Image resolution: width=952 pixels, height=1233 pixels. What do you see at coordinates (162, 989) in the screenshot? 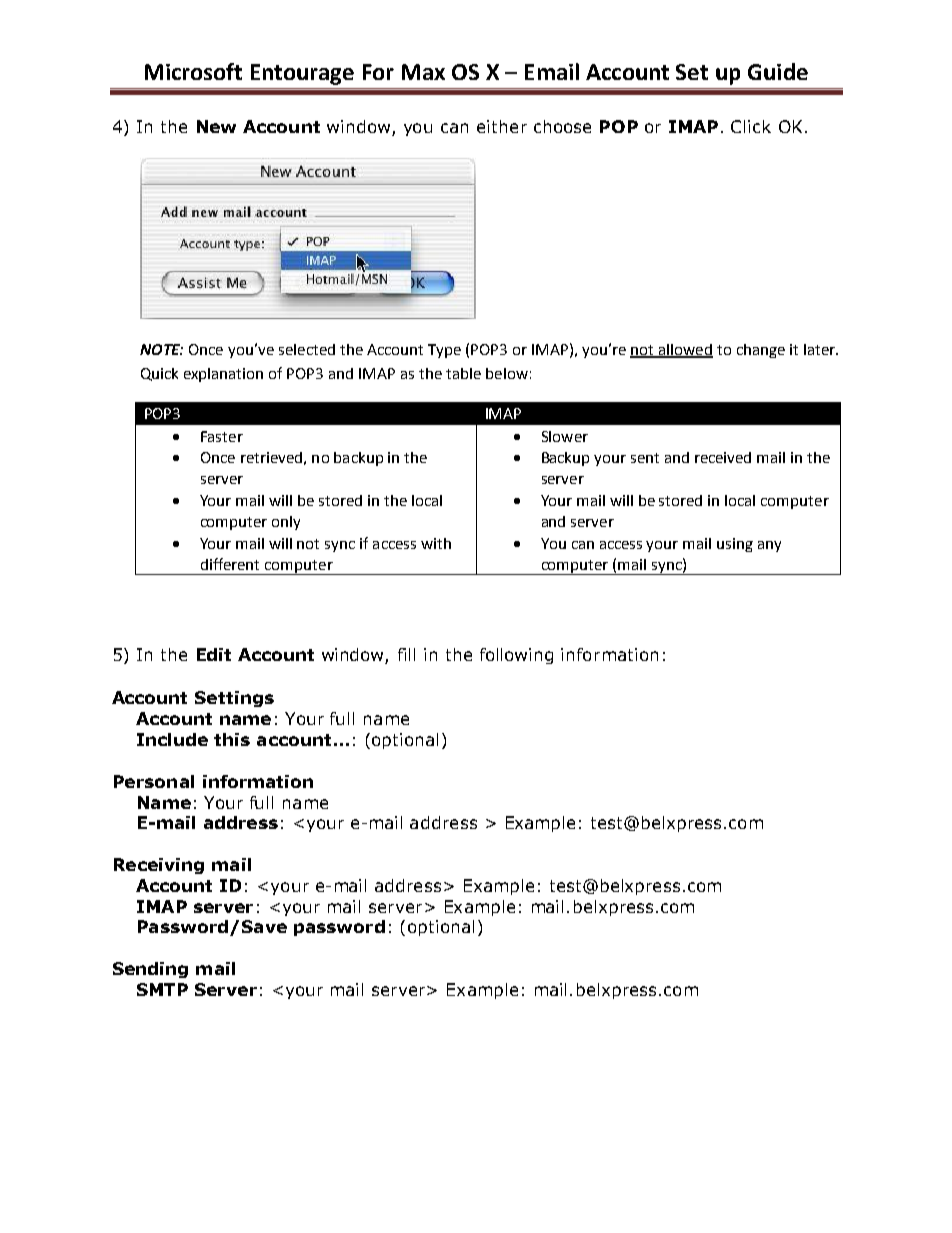
I see `SMTP` at bounding box center [162, 989].
